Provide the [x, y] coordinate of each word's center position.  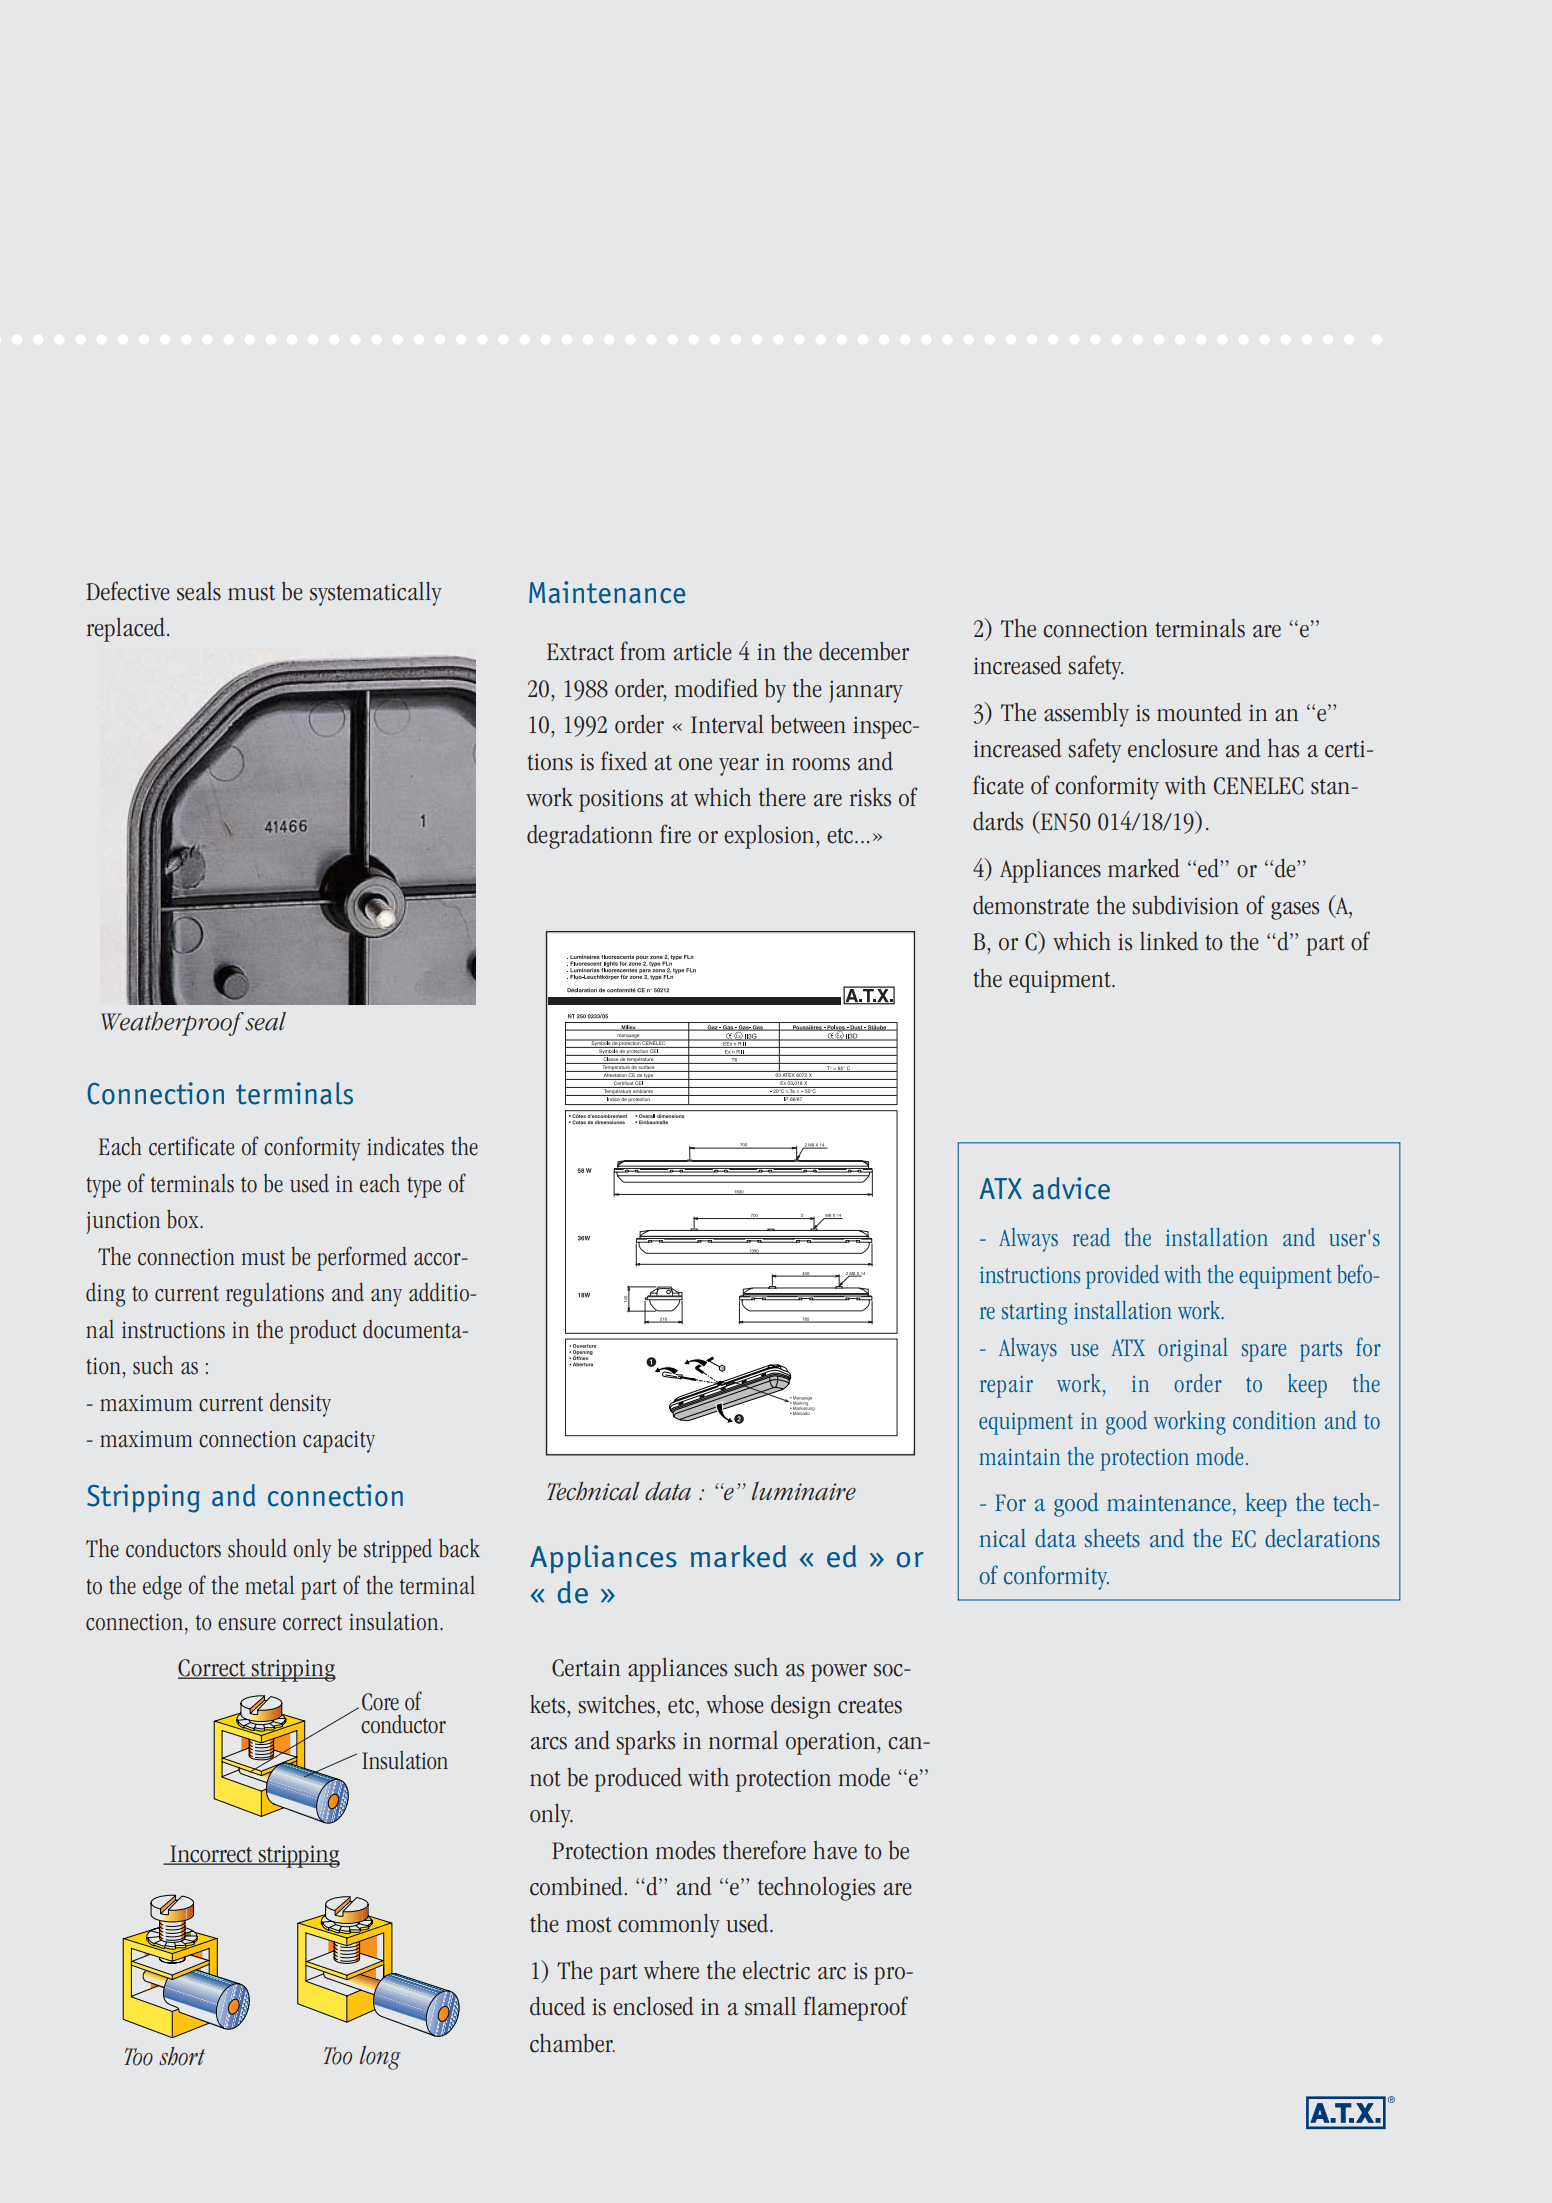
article [703, 651]
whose [735, 1704]
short [182, 2056]
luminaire [804, 1491]
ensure [247, 1624]
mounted [1199, 712]
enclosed [653, 2006]
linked [1169, 941]
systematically [376, 593]
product [323, 1332]
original [1193, 1350]
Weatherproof [172, 1024]
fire [675, 834]
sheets [1112, 1538]
